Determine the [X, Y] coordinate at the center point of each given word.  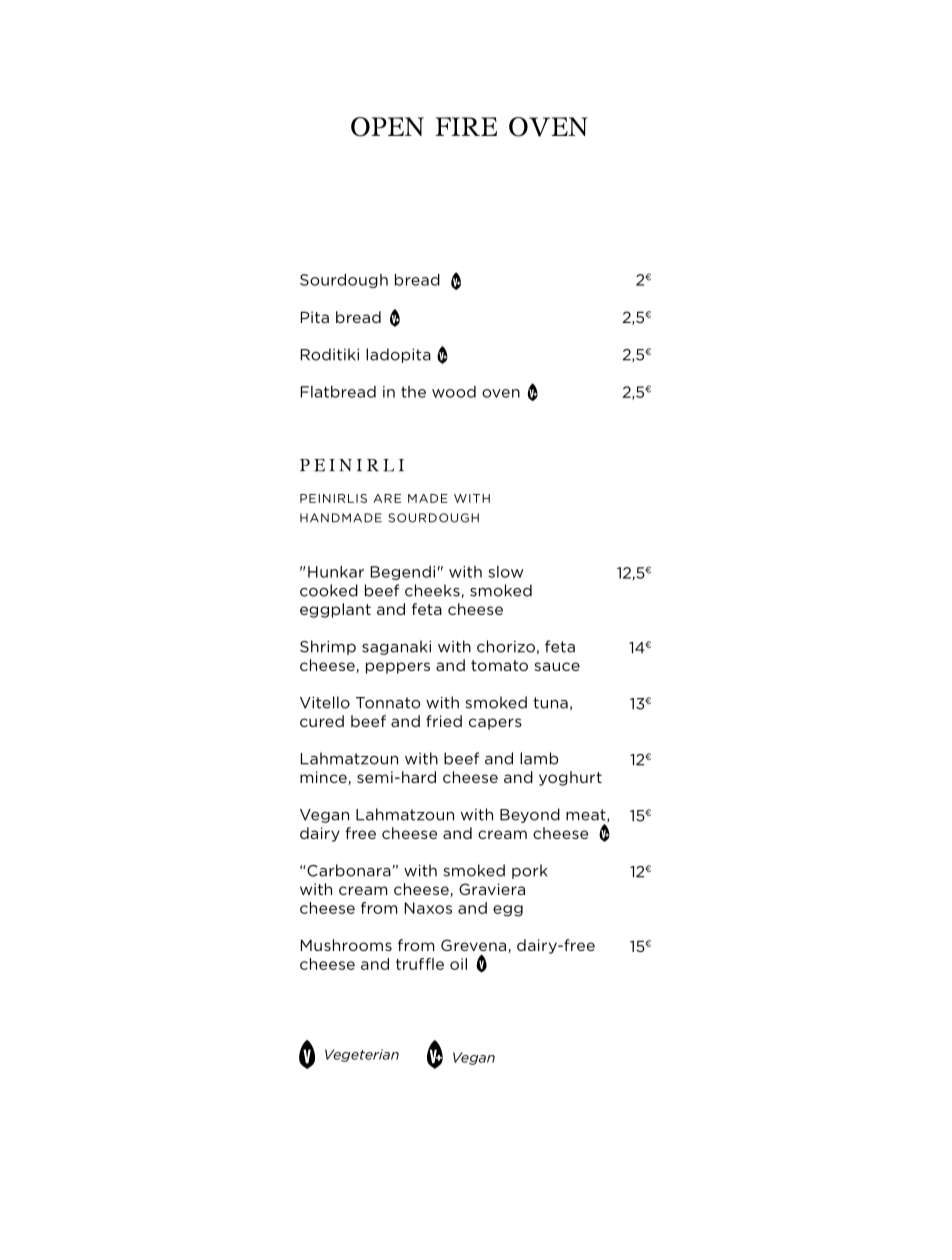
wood [454, 392]
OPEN [387, 127]
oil [458, 964]
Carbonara [349, 870]
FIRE [466, 126]
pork [529, 871]
